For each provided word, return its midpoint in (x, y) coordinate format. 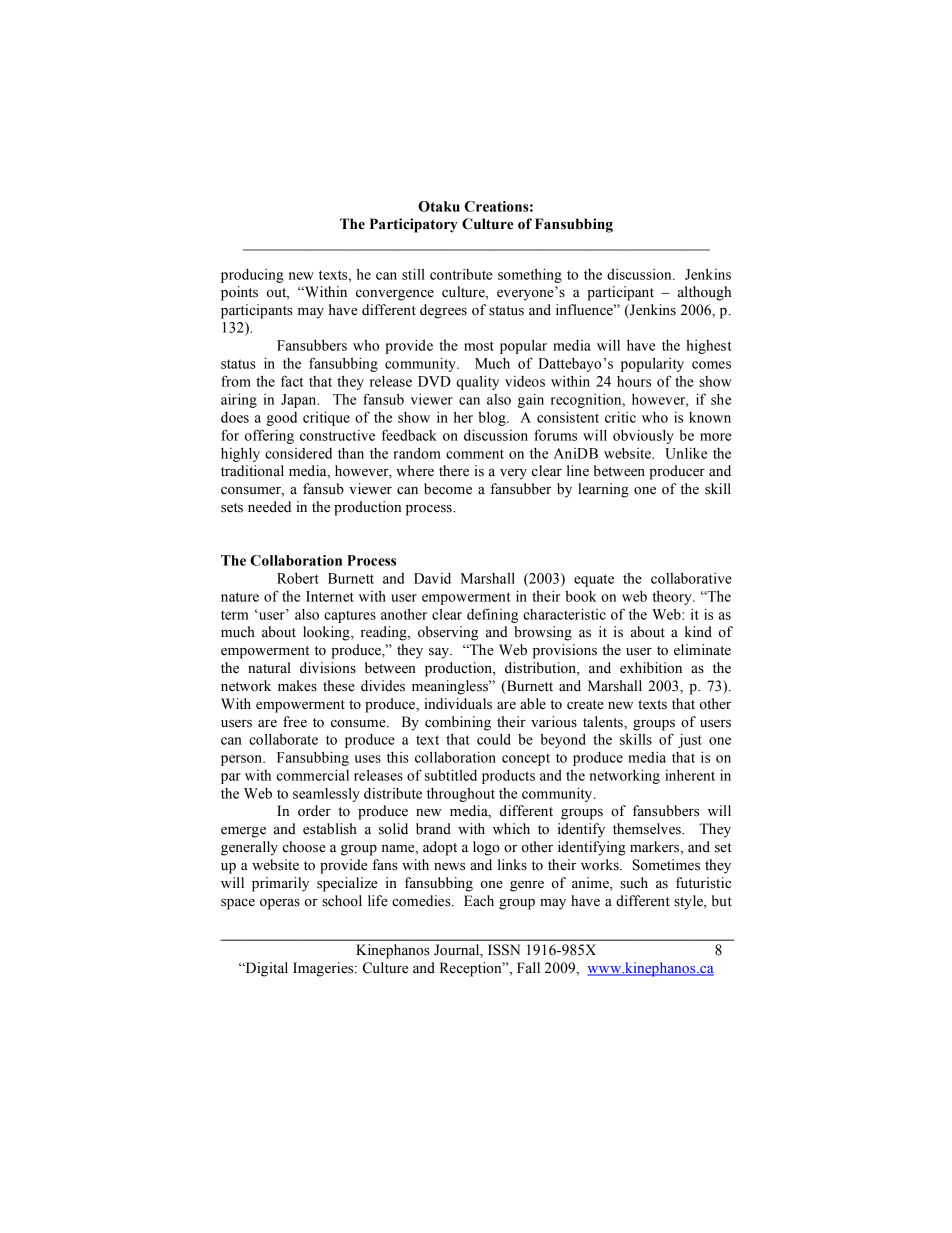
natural (269, 668)
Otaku (439, 206)
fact (292, 381)
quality (478, 382)
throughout (461, 795)
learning (603, 490)
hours (634, 381)
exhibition (651, 668)
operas (280, 904)
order (314, 811)
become (448, 489)
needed (269, 507)
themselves (648, 829)
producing (252, 276)
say (440, 653)
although (704, 293)
